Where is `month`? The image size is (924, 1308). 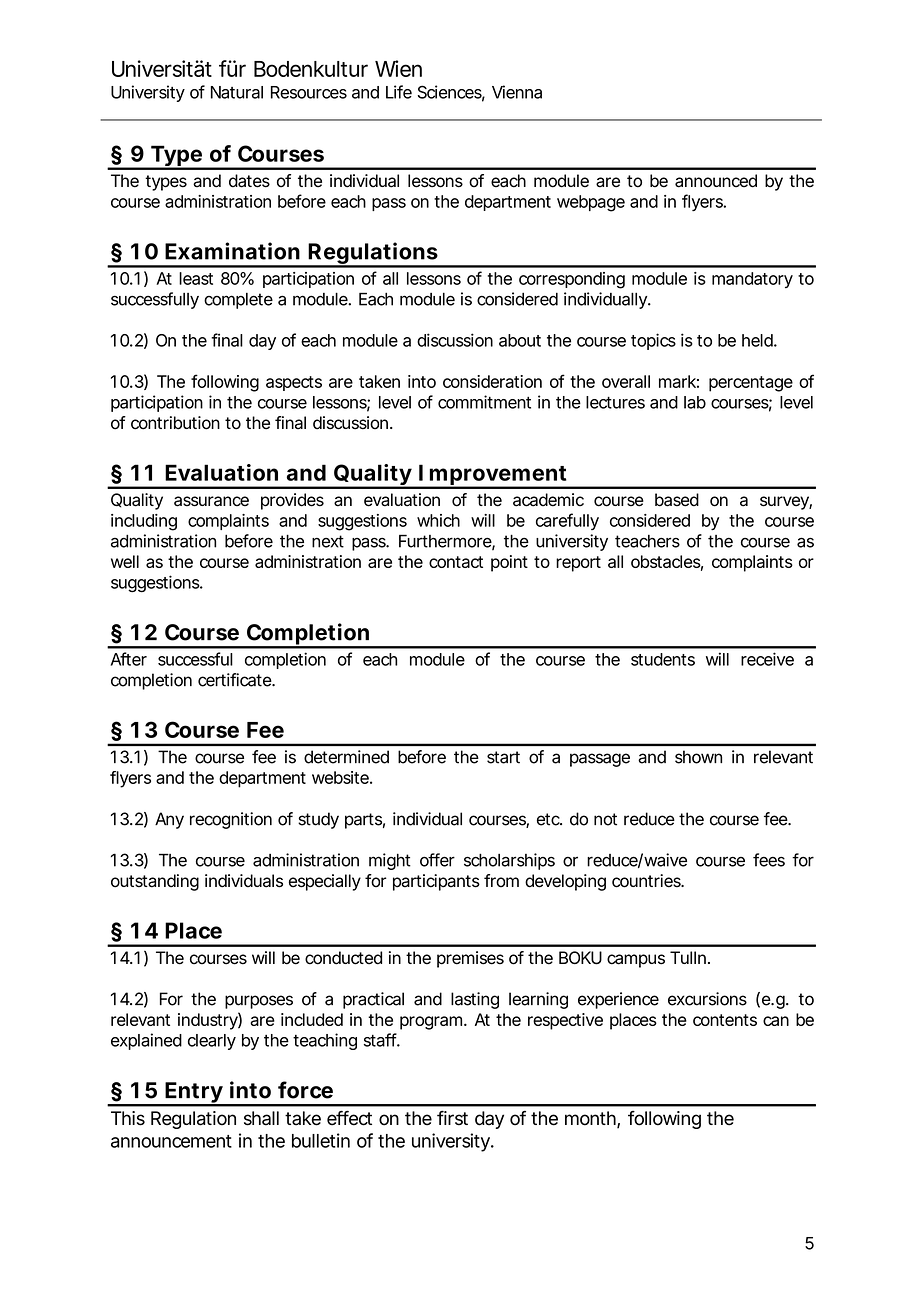
month is located at coordinates (590, 1118).
